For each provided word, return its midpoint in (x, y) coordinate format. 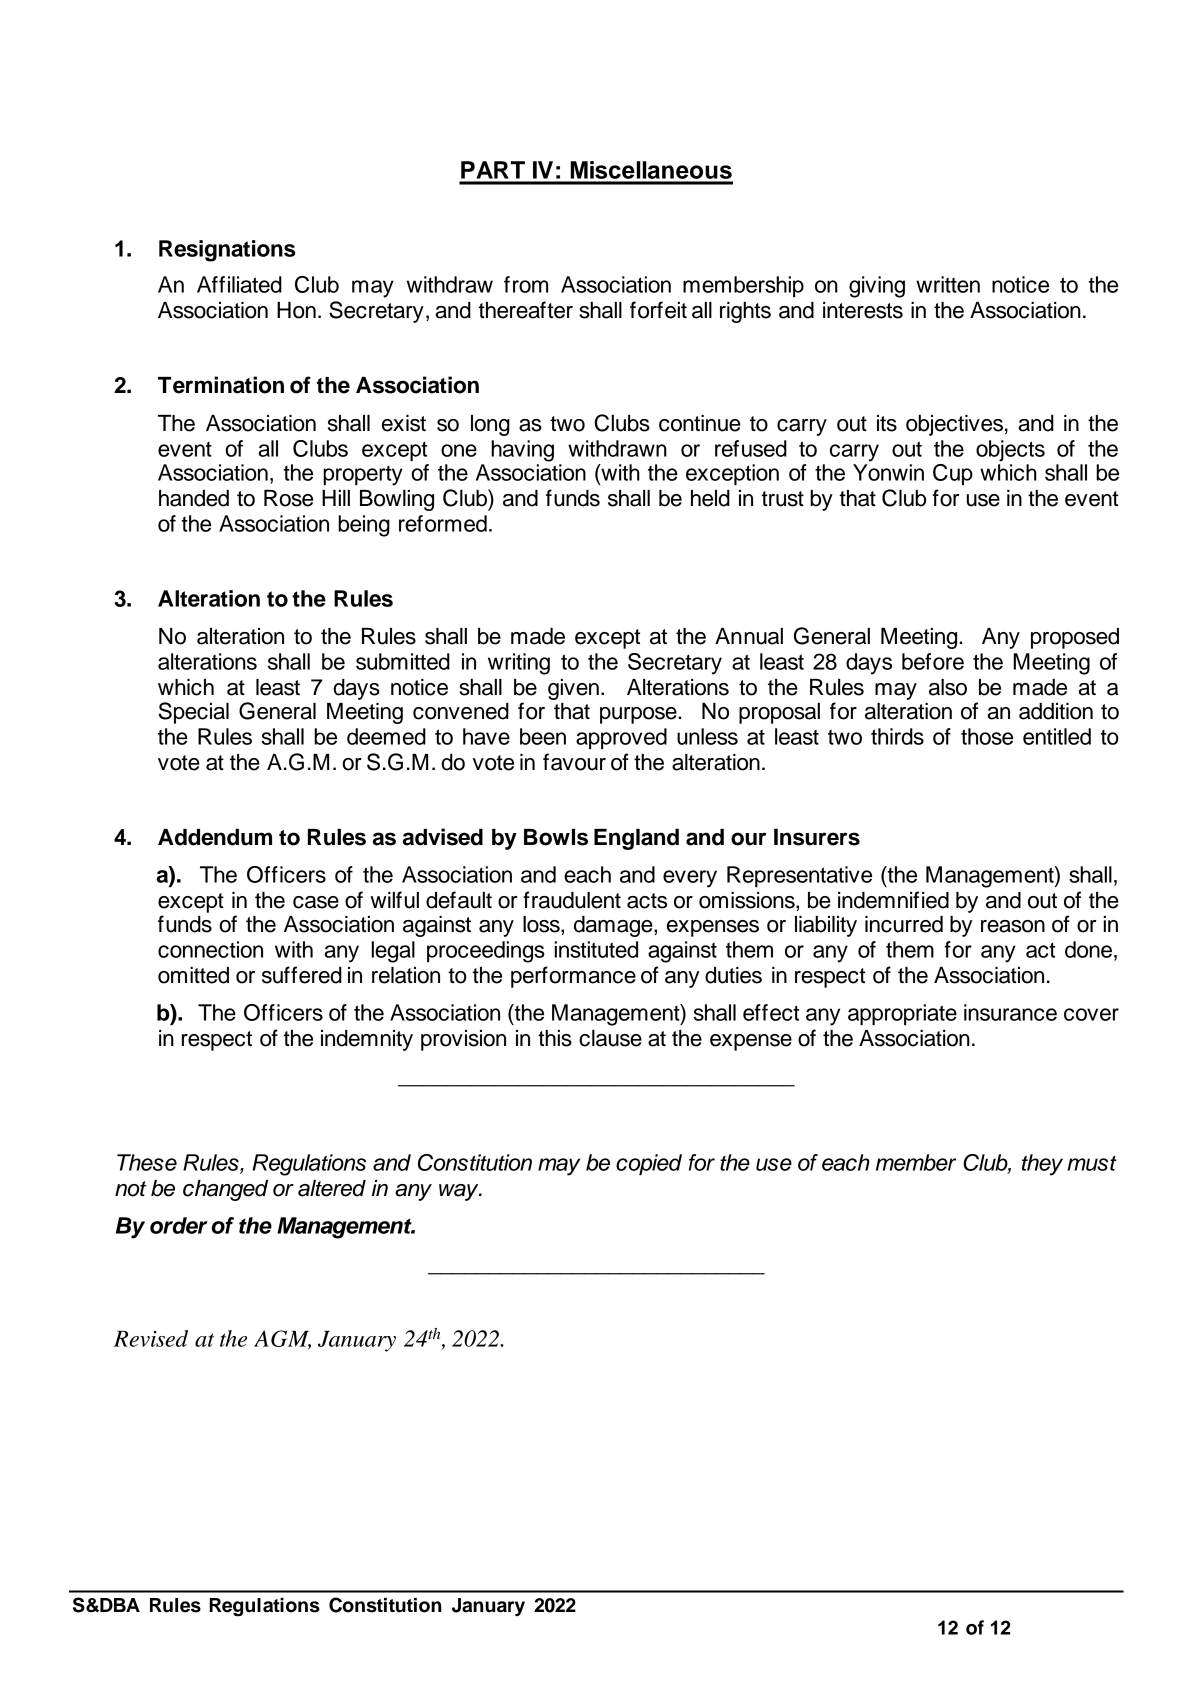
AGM (282, 1339)
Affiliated (239, 284)
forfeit (658, 310)
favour (574, 762)
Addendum (215, 837)
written (948, 284)
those (987, 736)
